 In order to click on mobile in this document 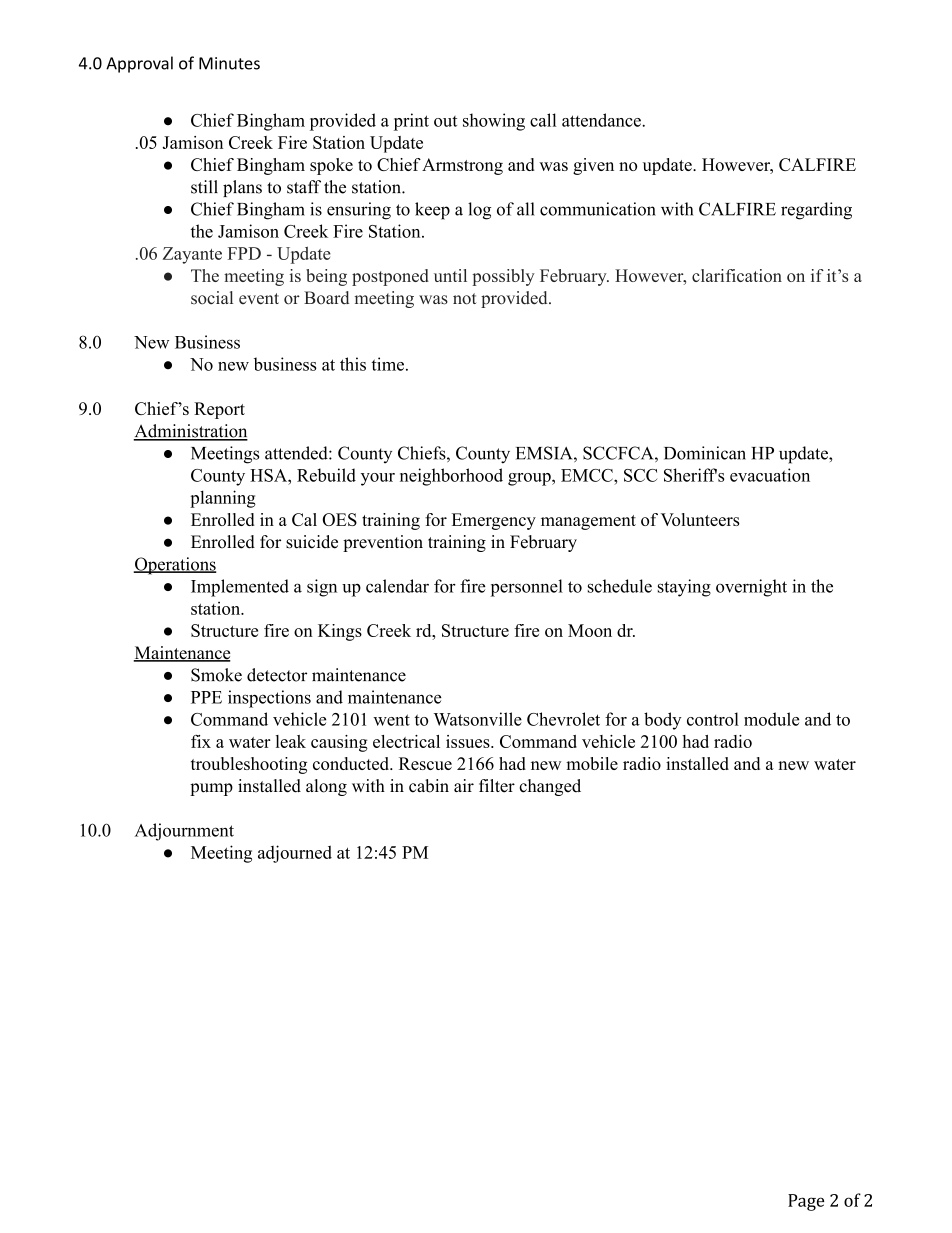, I will do `click(592, 763)`.
